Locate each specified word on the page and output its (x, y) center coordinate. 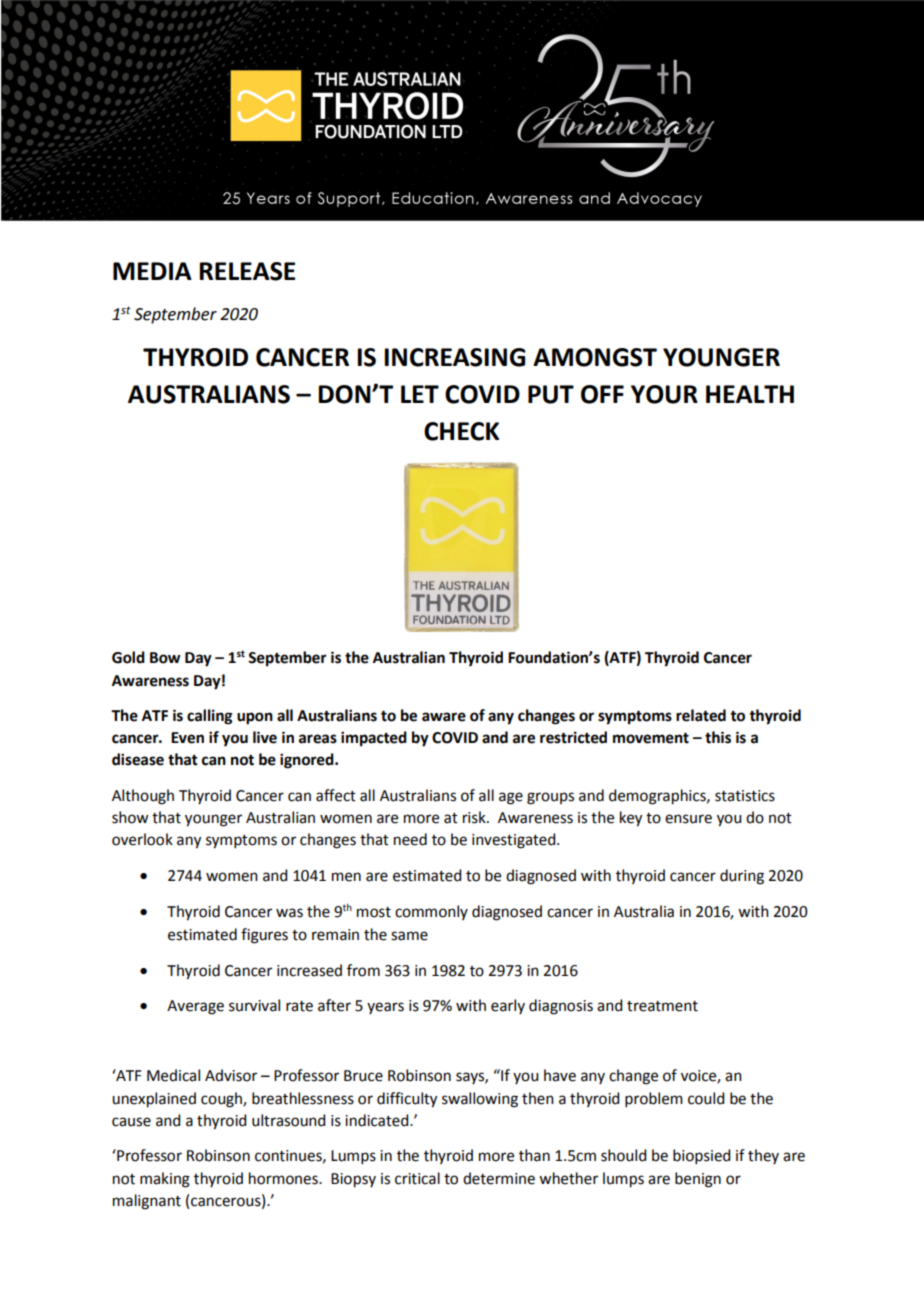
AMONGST (595, 357)
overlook (142, 839)
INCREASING (454, 357)
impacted (374, 739)
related (701, 715)
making (165, 1180)
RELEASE (247, 271)
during (742, 877)
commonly (431, 912)
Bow (165, 658)
